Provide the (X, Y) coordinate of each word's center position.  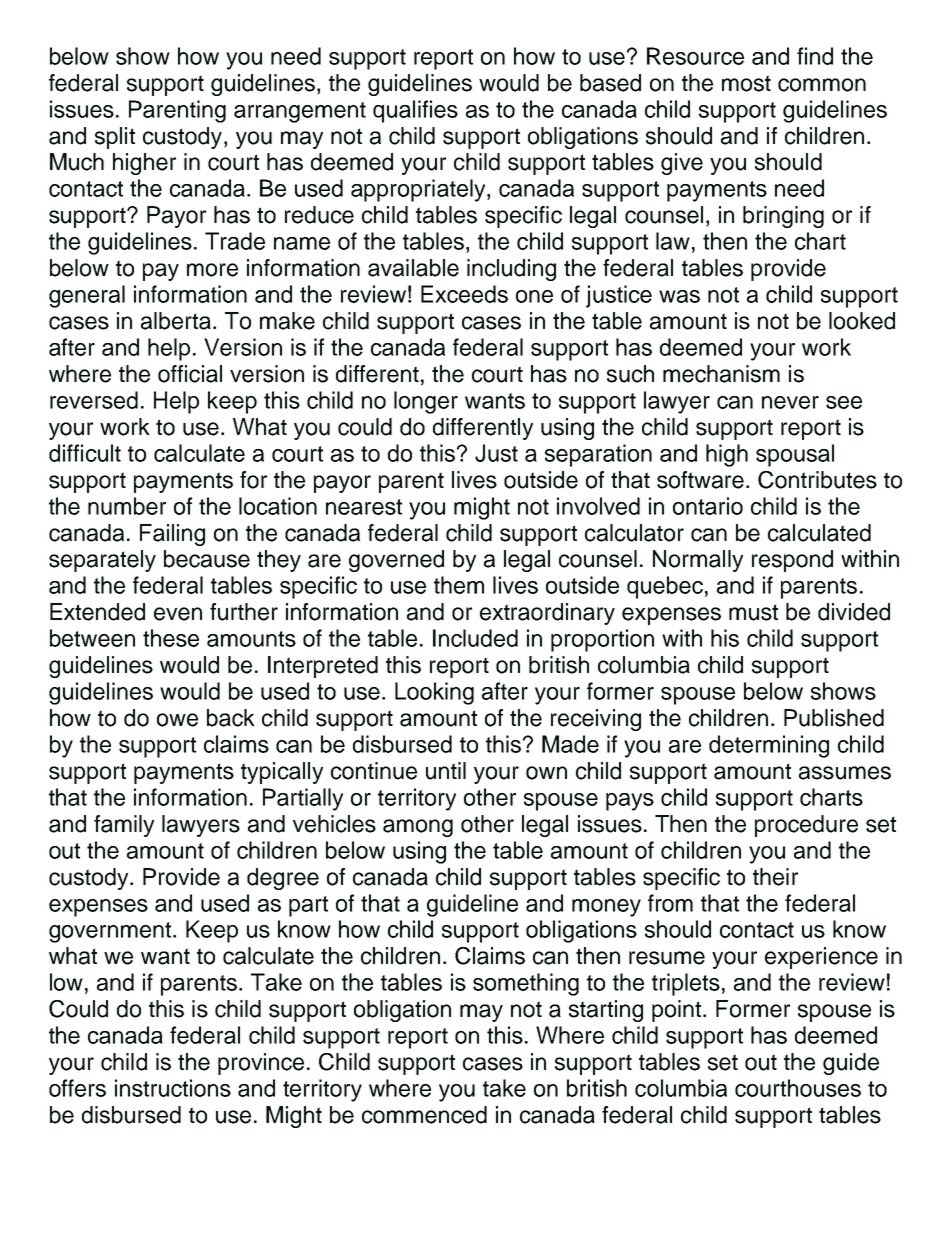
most (746, 83)
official (190, 374)
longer (426, 402)
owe (177, 720)
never (790, 402)
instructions (173, 1088)
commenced (424, 1115)
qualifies (415, 111)
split (115, 138)
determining (769, 746)
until (446, 771)
